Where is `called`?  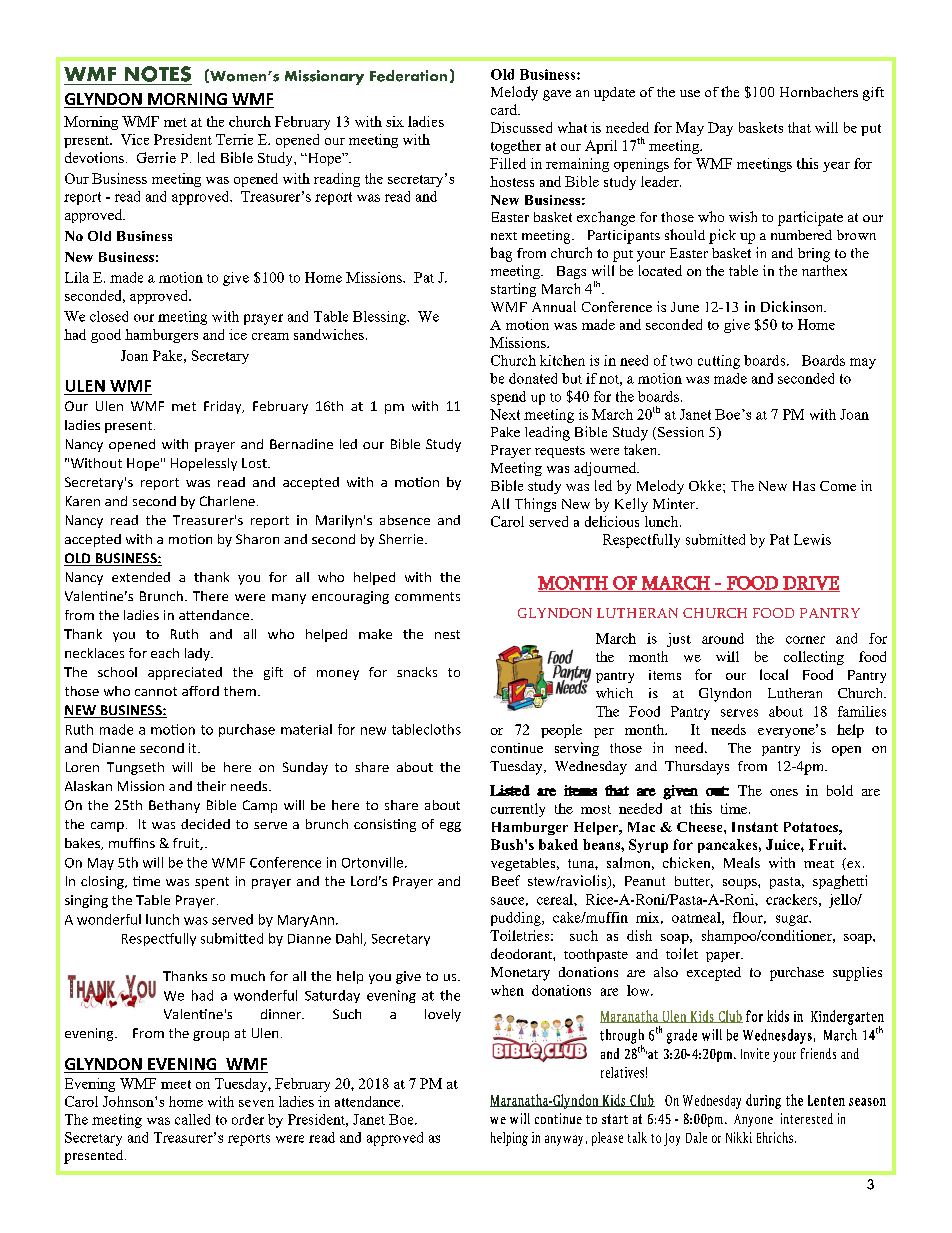 called is located at coordinates (192, 1119).
